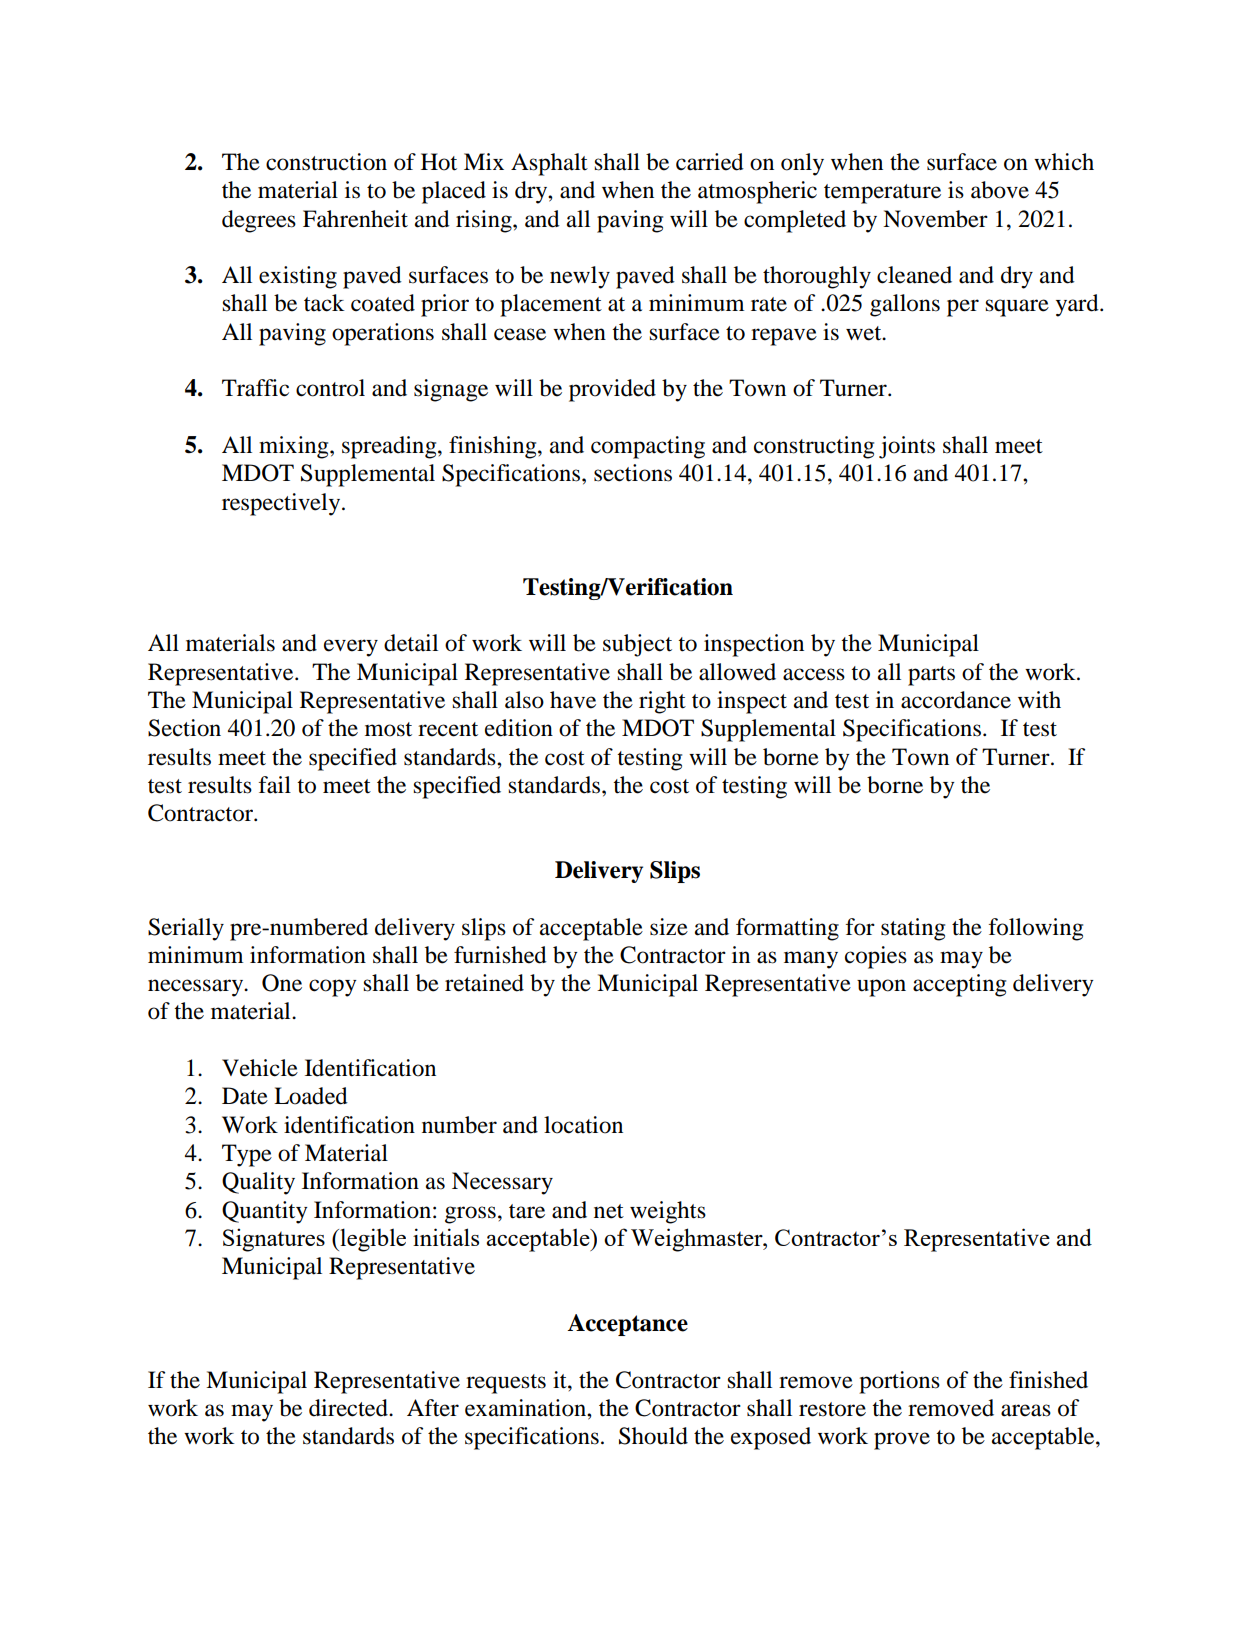  What do you see at coordinates (259, 221) in the page?
I see `degrees` at bounding box center [259, 221].
